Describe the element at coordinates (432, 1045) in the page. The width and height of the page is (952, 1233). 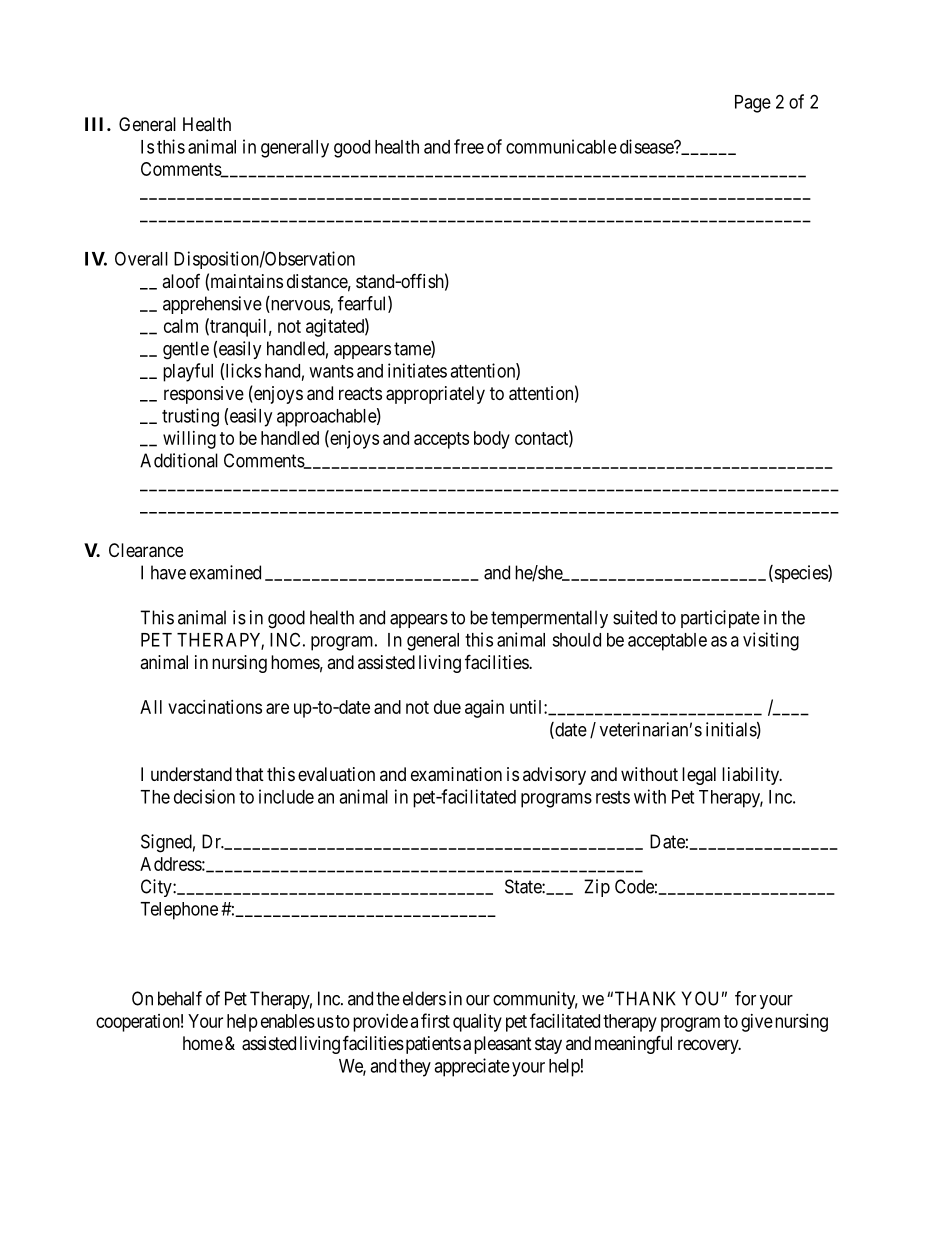
I see `patients` at that location.
